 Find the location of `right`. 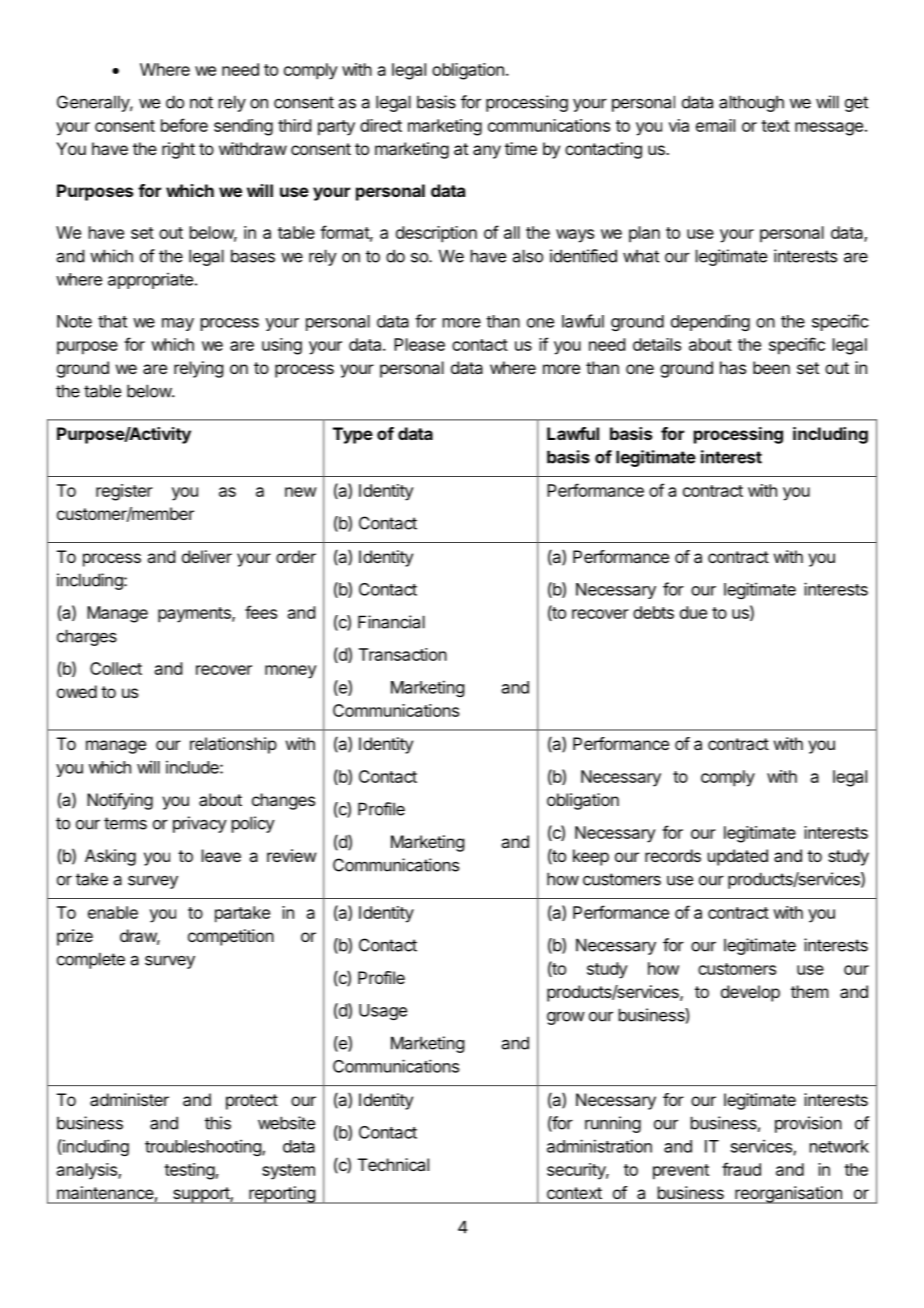

right is located at coordinates (178, 150).
